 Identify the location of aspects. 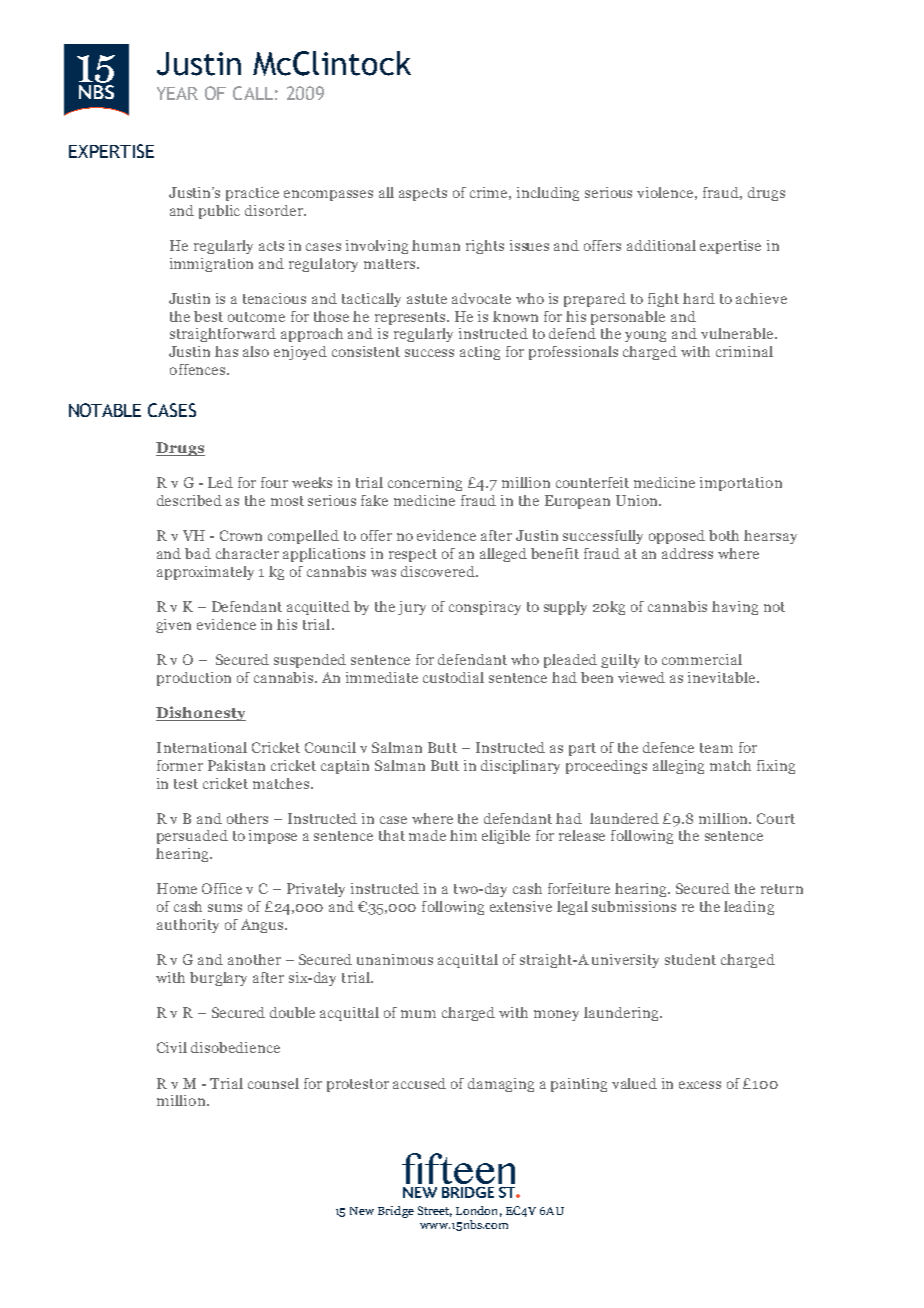
(423, 194).
